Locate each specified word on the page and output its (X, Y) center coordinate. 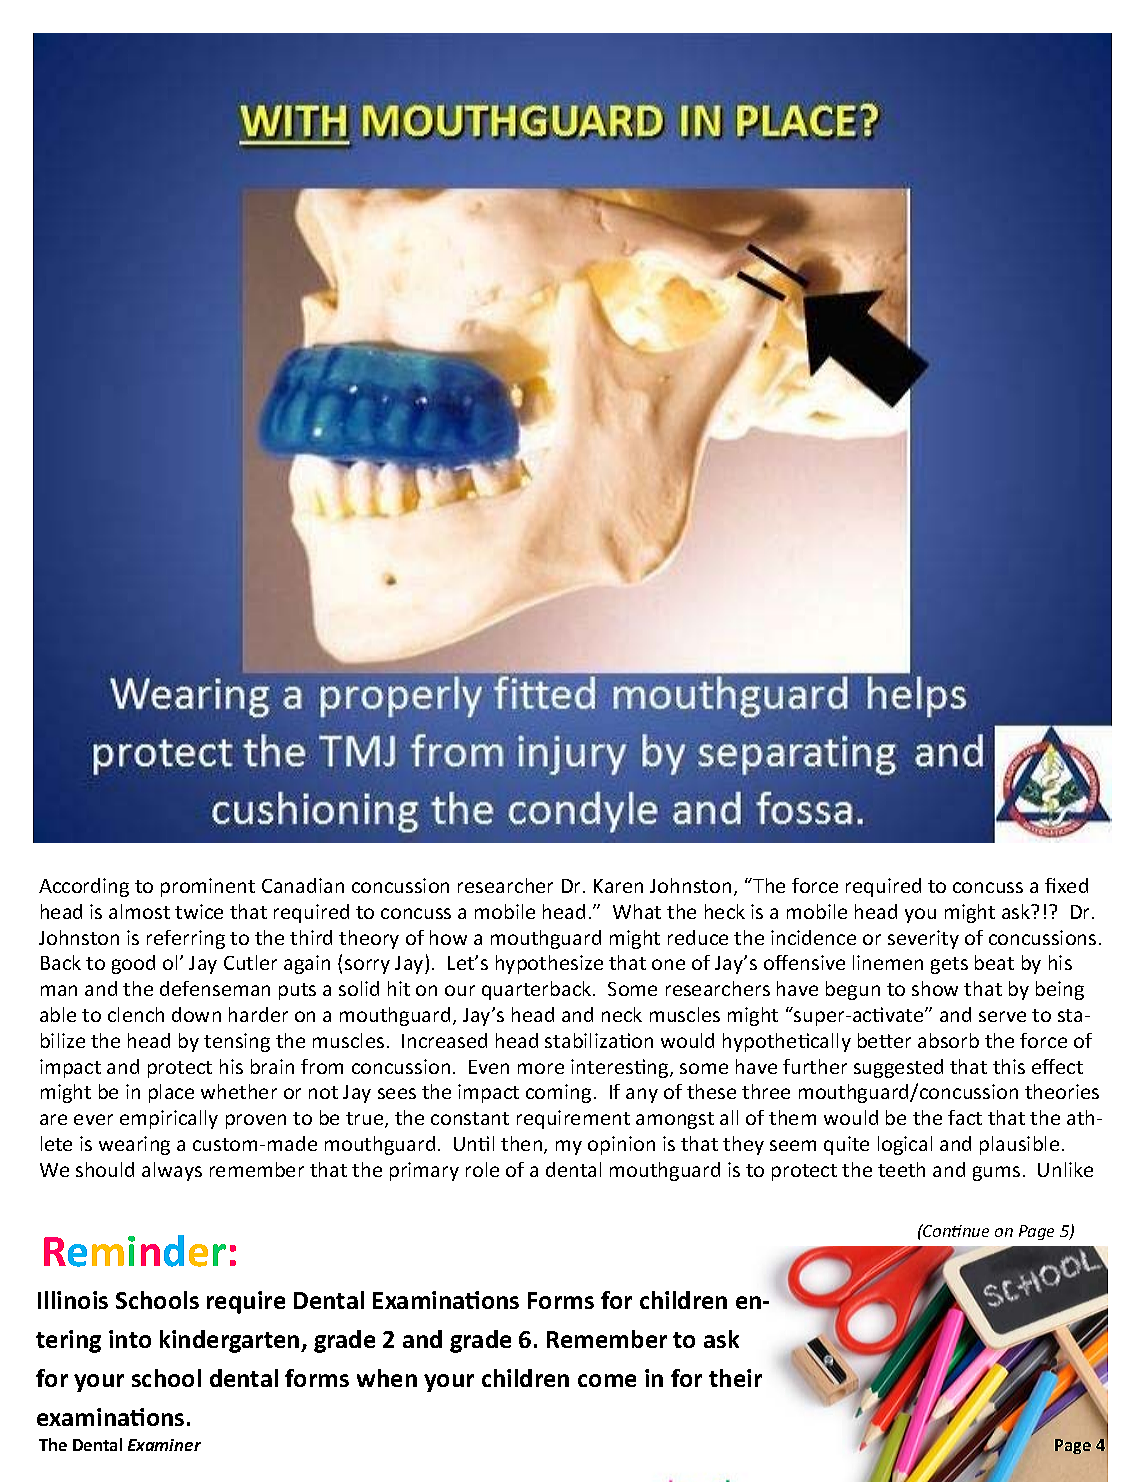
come (607, 1380)
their (735, 1378)
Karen (618, 886)
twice (199, 911)
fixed (1066, 885)
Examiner (164, 1445)
